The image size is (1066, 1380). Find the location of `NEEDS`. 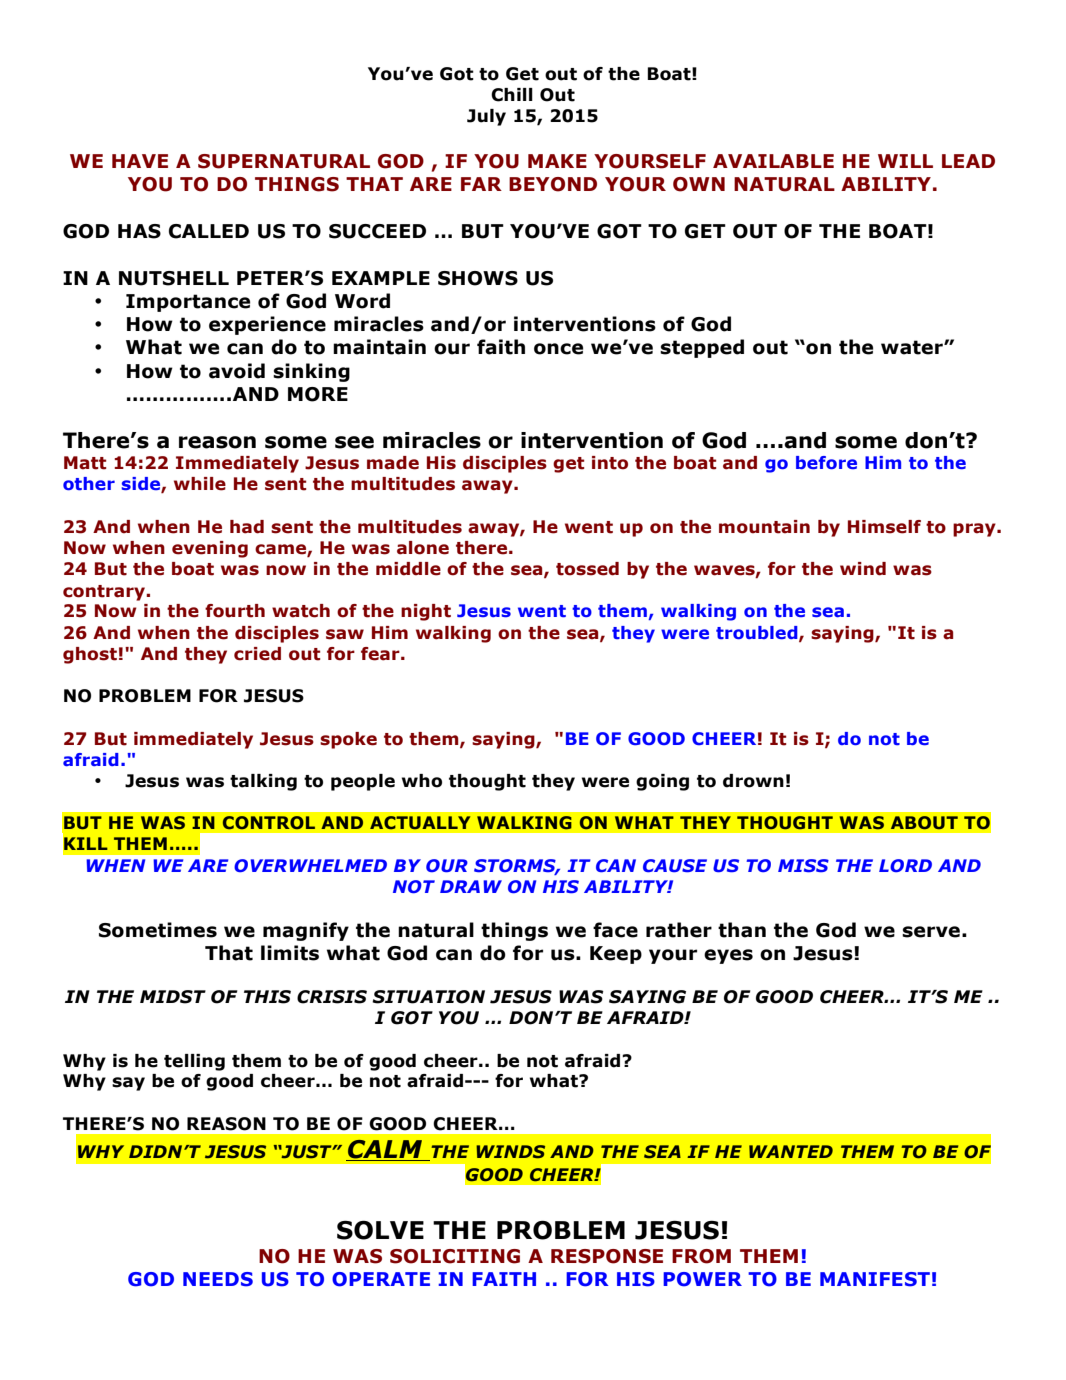

NEEDS is located at coordinates (218, 1279).
